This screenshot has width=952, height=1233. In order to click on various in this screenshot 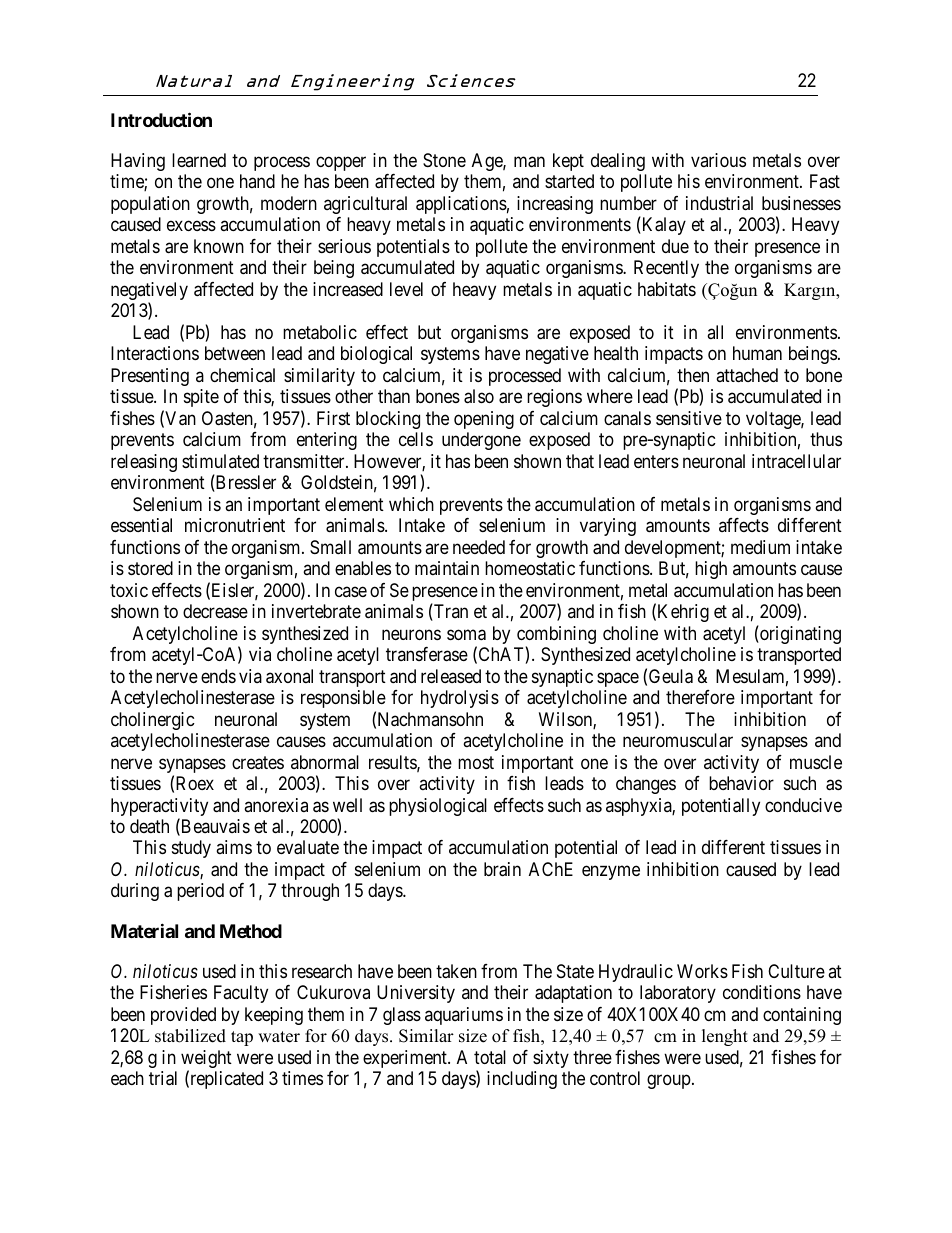, I will do `click(718, 160)`.
